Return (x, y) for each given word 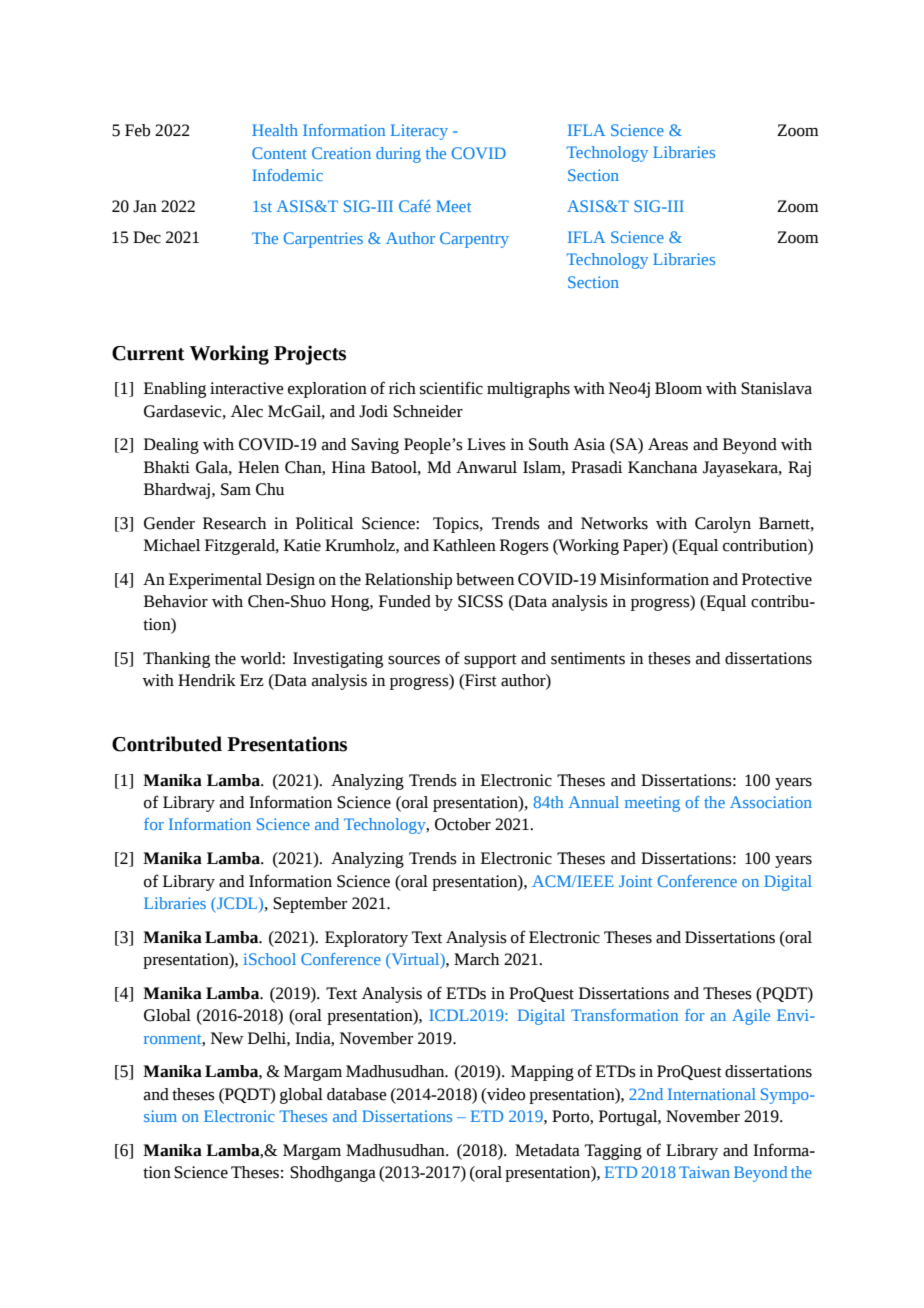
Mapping (542, 1073)
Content (279, 153)
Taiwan (704, 1172)
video (505, 1094)
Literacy (419, 132)
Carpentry (474, 240)
